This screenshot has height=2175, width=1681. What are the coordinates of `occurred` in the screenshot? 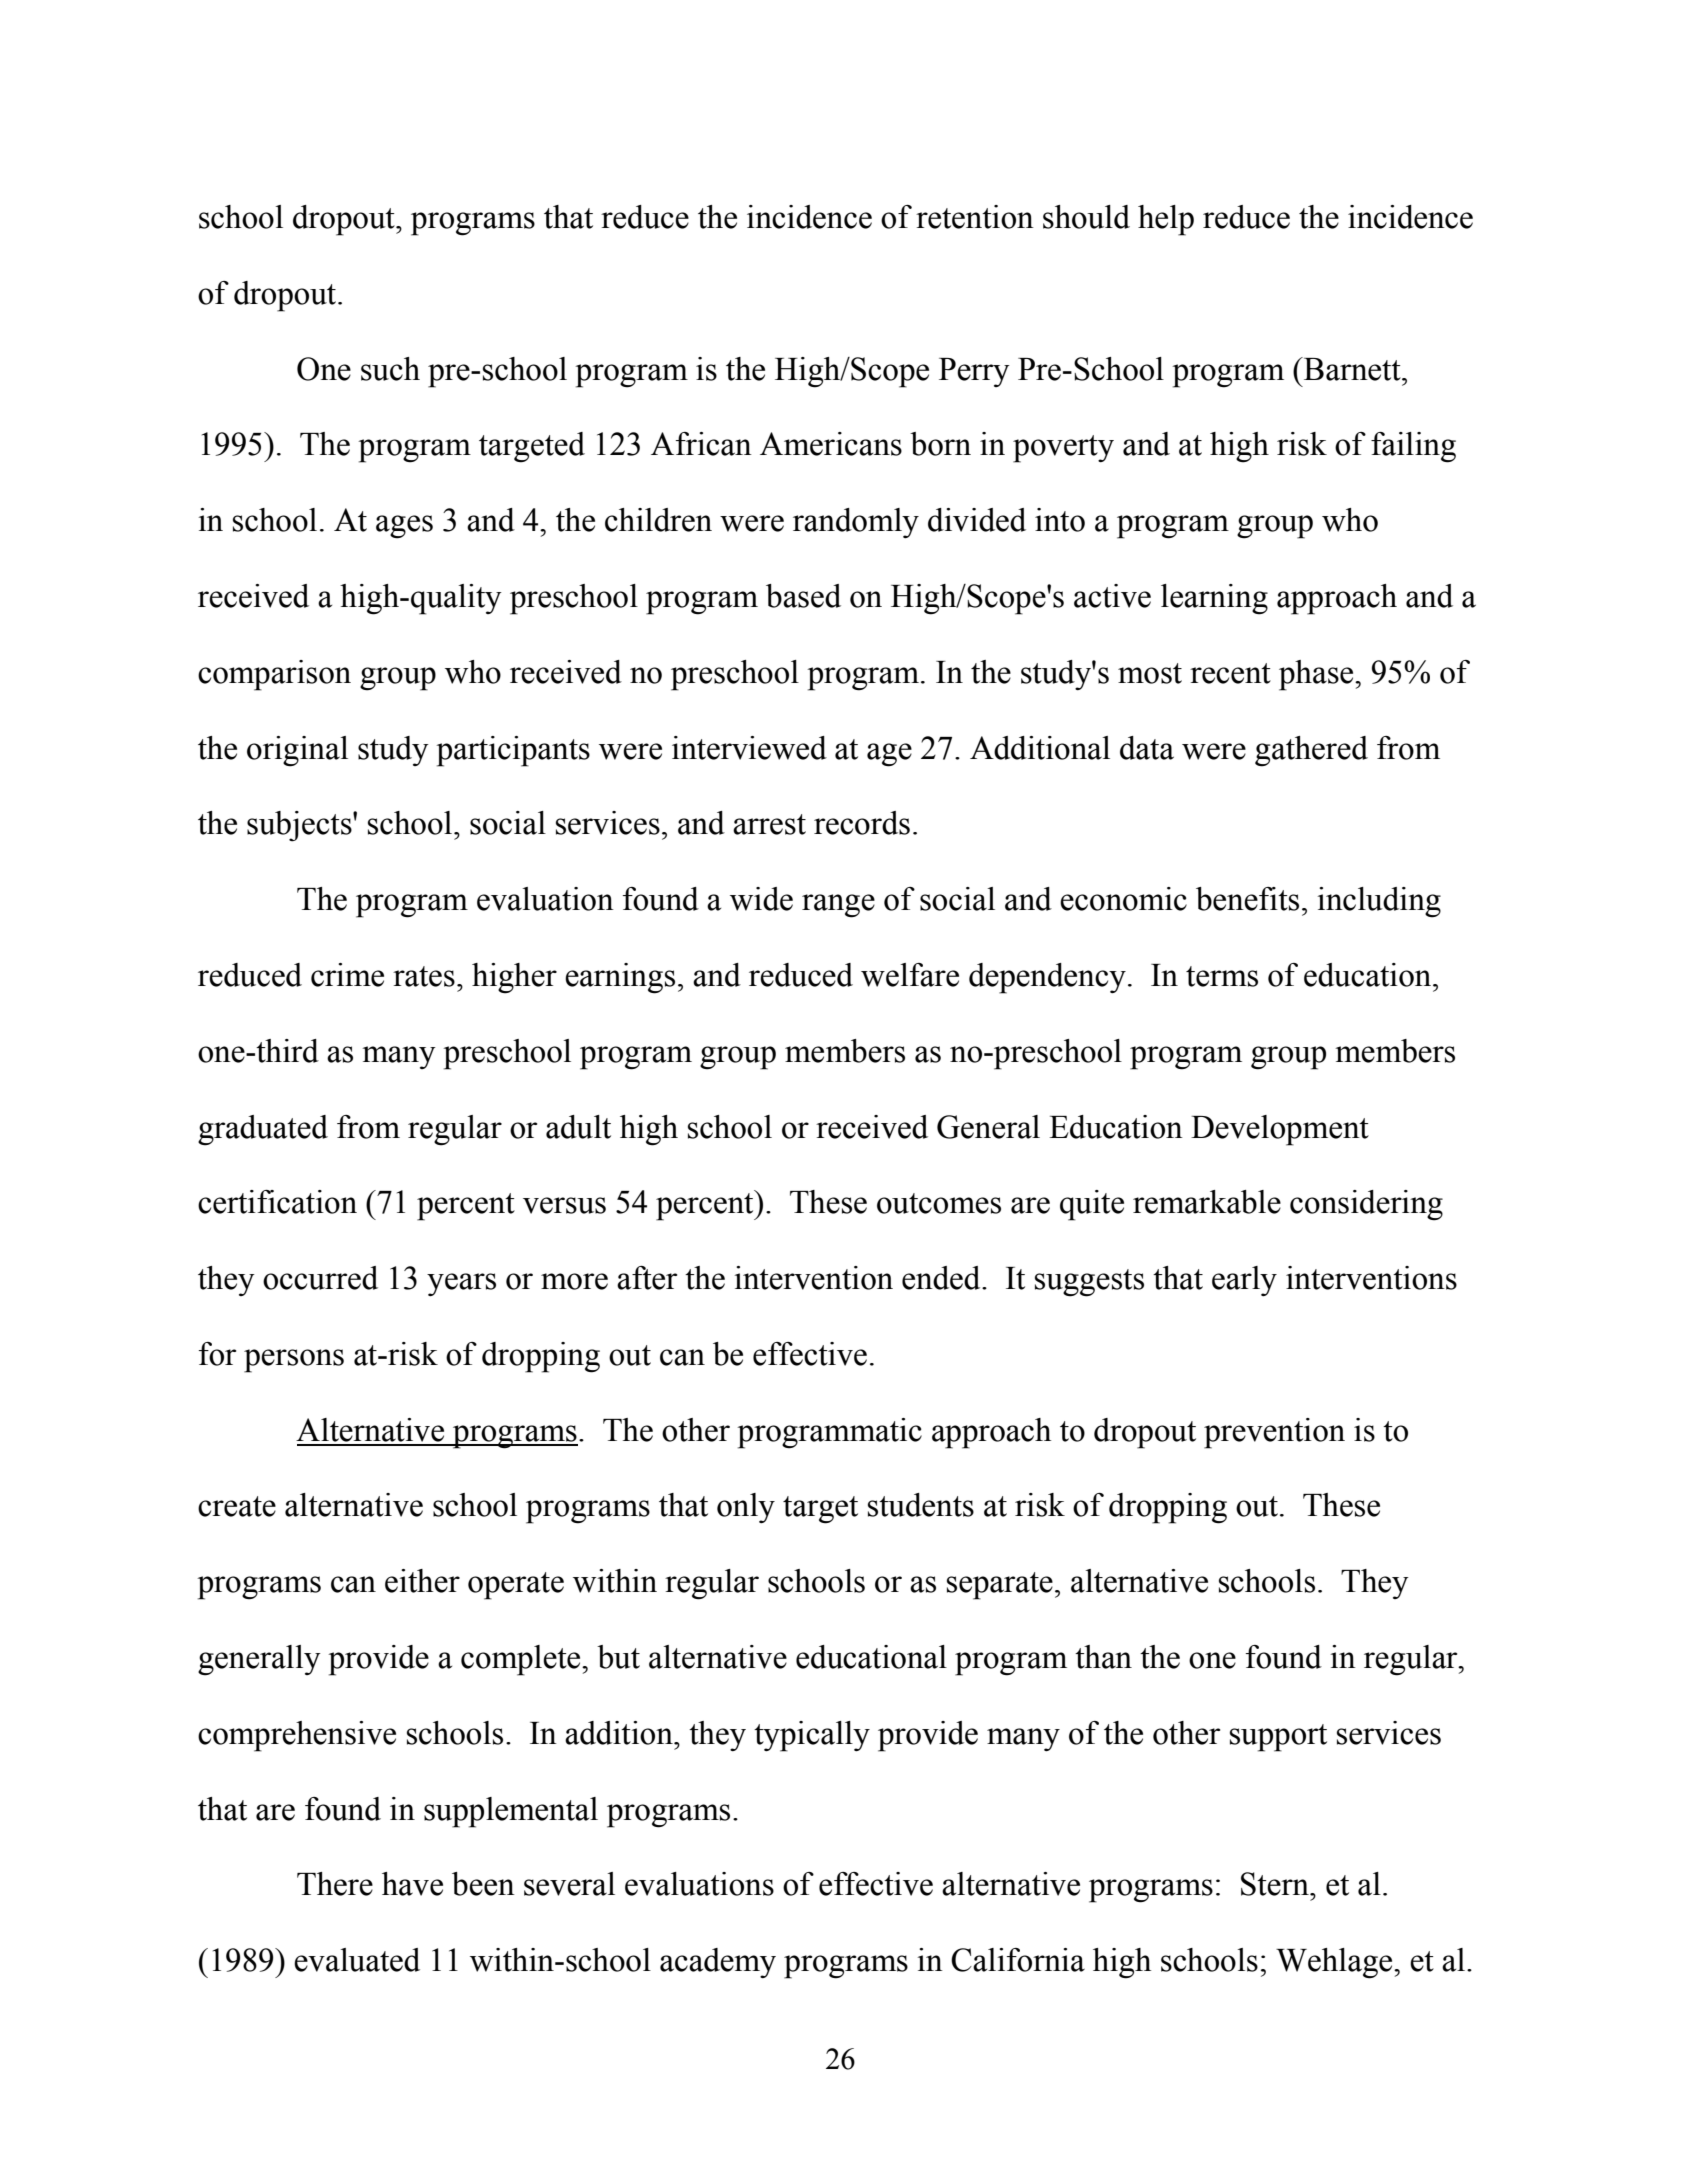 It's located at (320, 1278).
